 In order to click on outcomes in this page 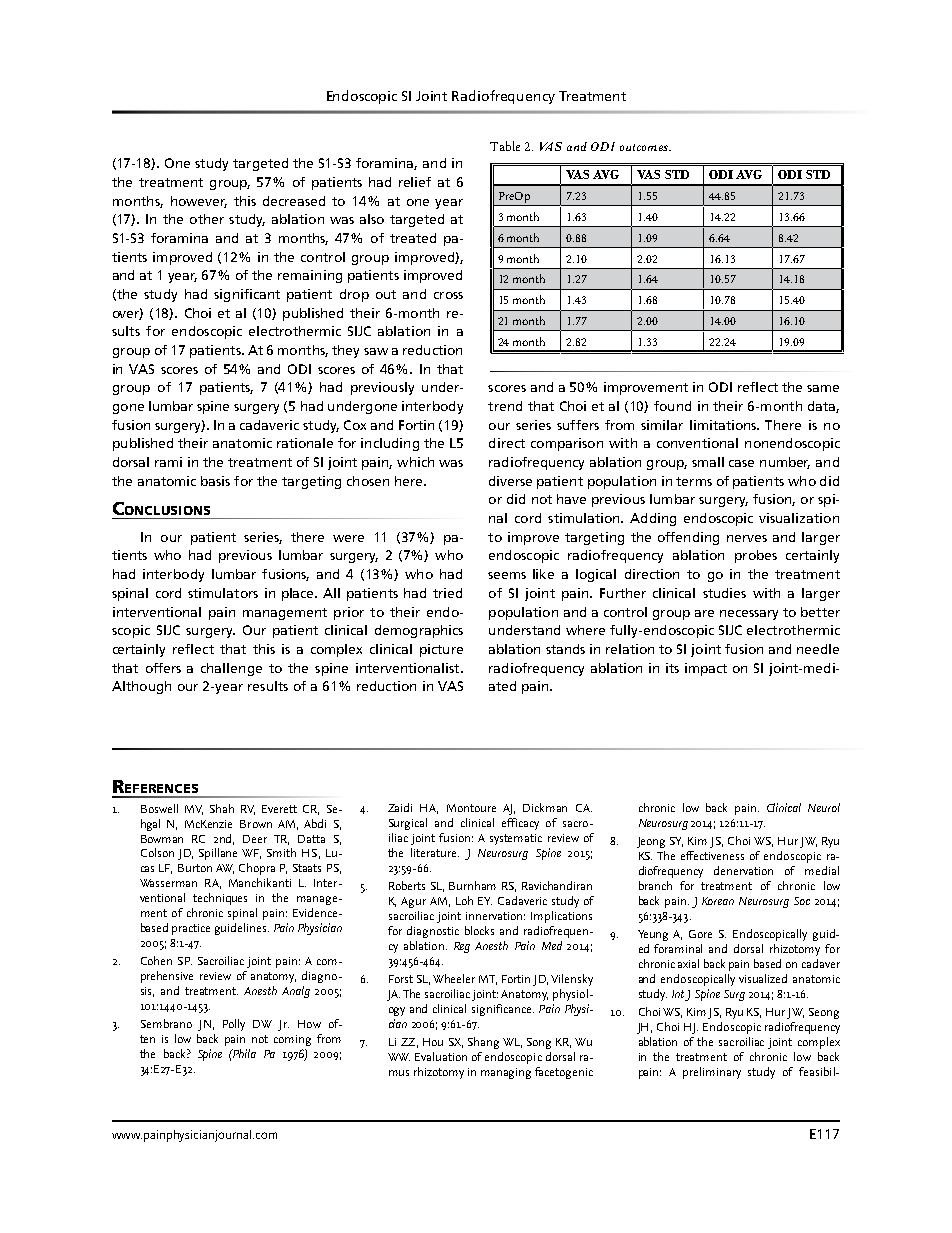, I will do `click(645, 147)`.
